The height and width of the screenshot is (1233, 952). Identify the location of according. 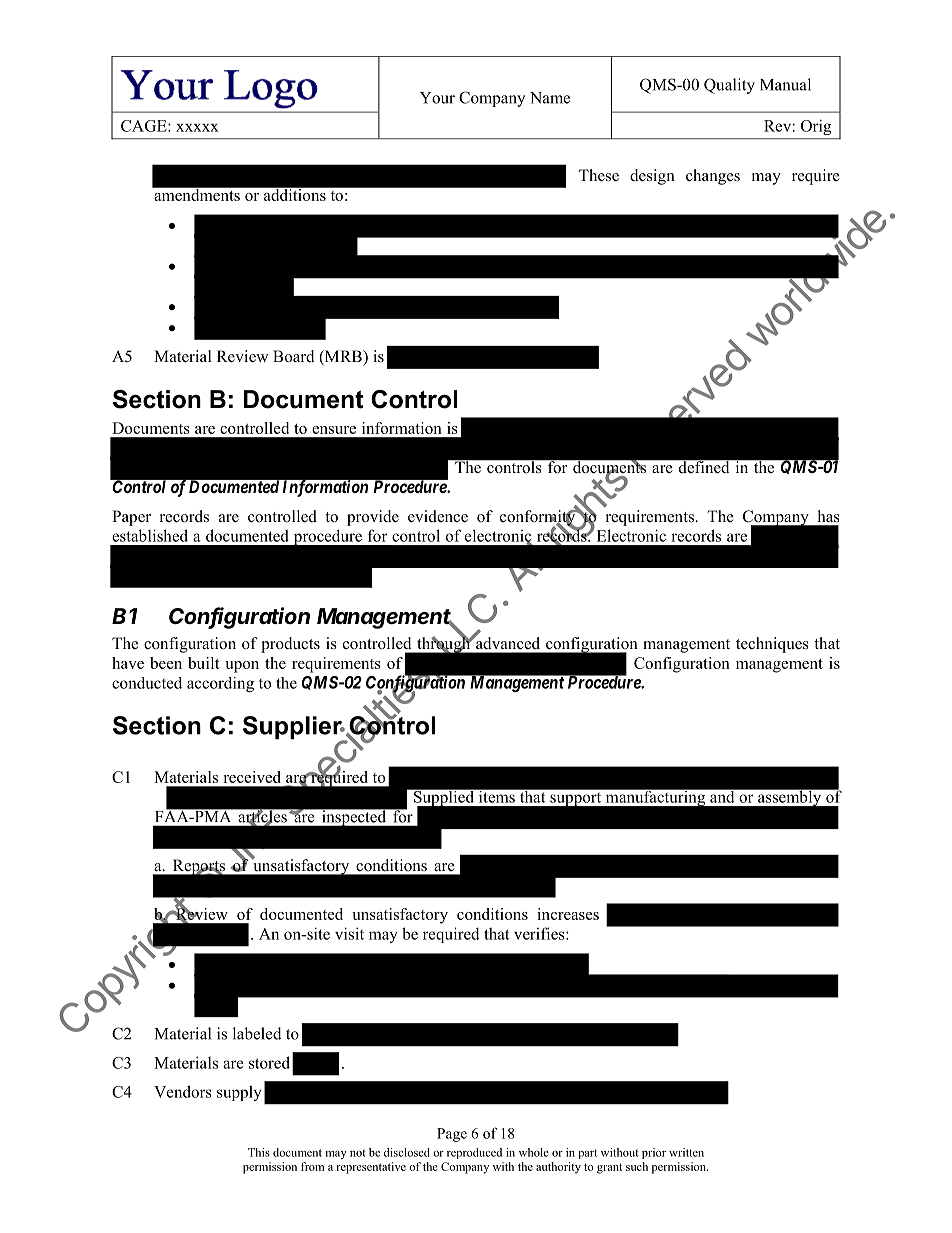
(220, 684).
